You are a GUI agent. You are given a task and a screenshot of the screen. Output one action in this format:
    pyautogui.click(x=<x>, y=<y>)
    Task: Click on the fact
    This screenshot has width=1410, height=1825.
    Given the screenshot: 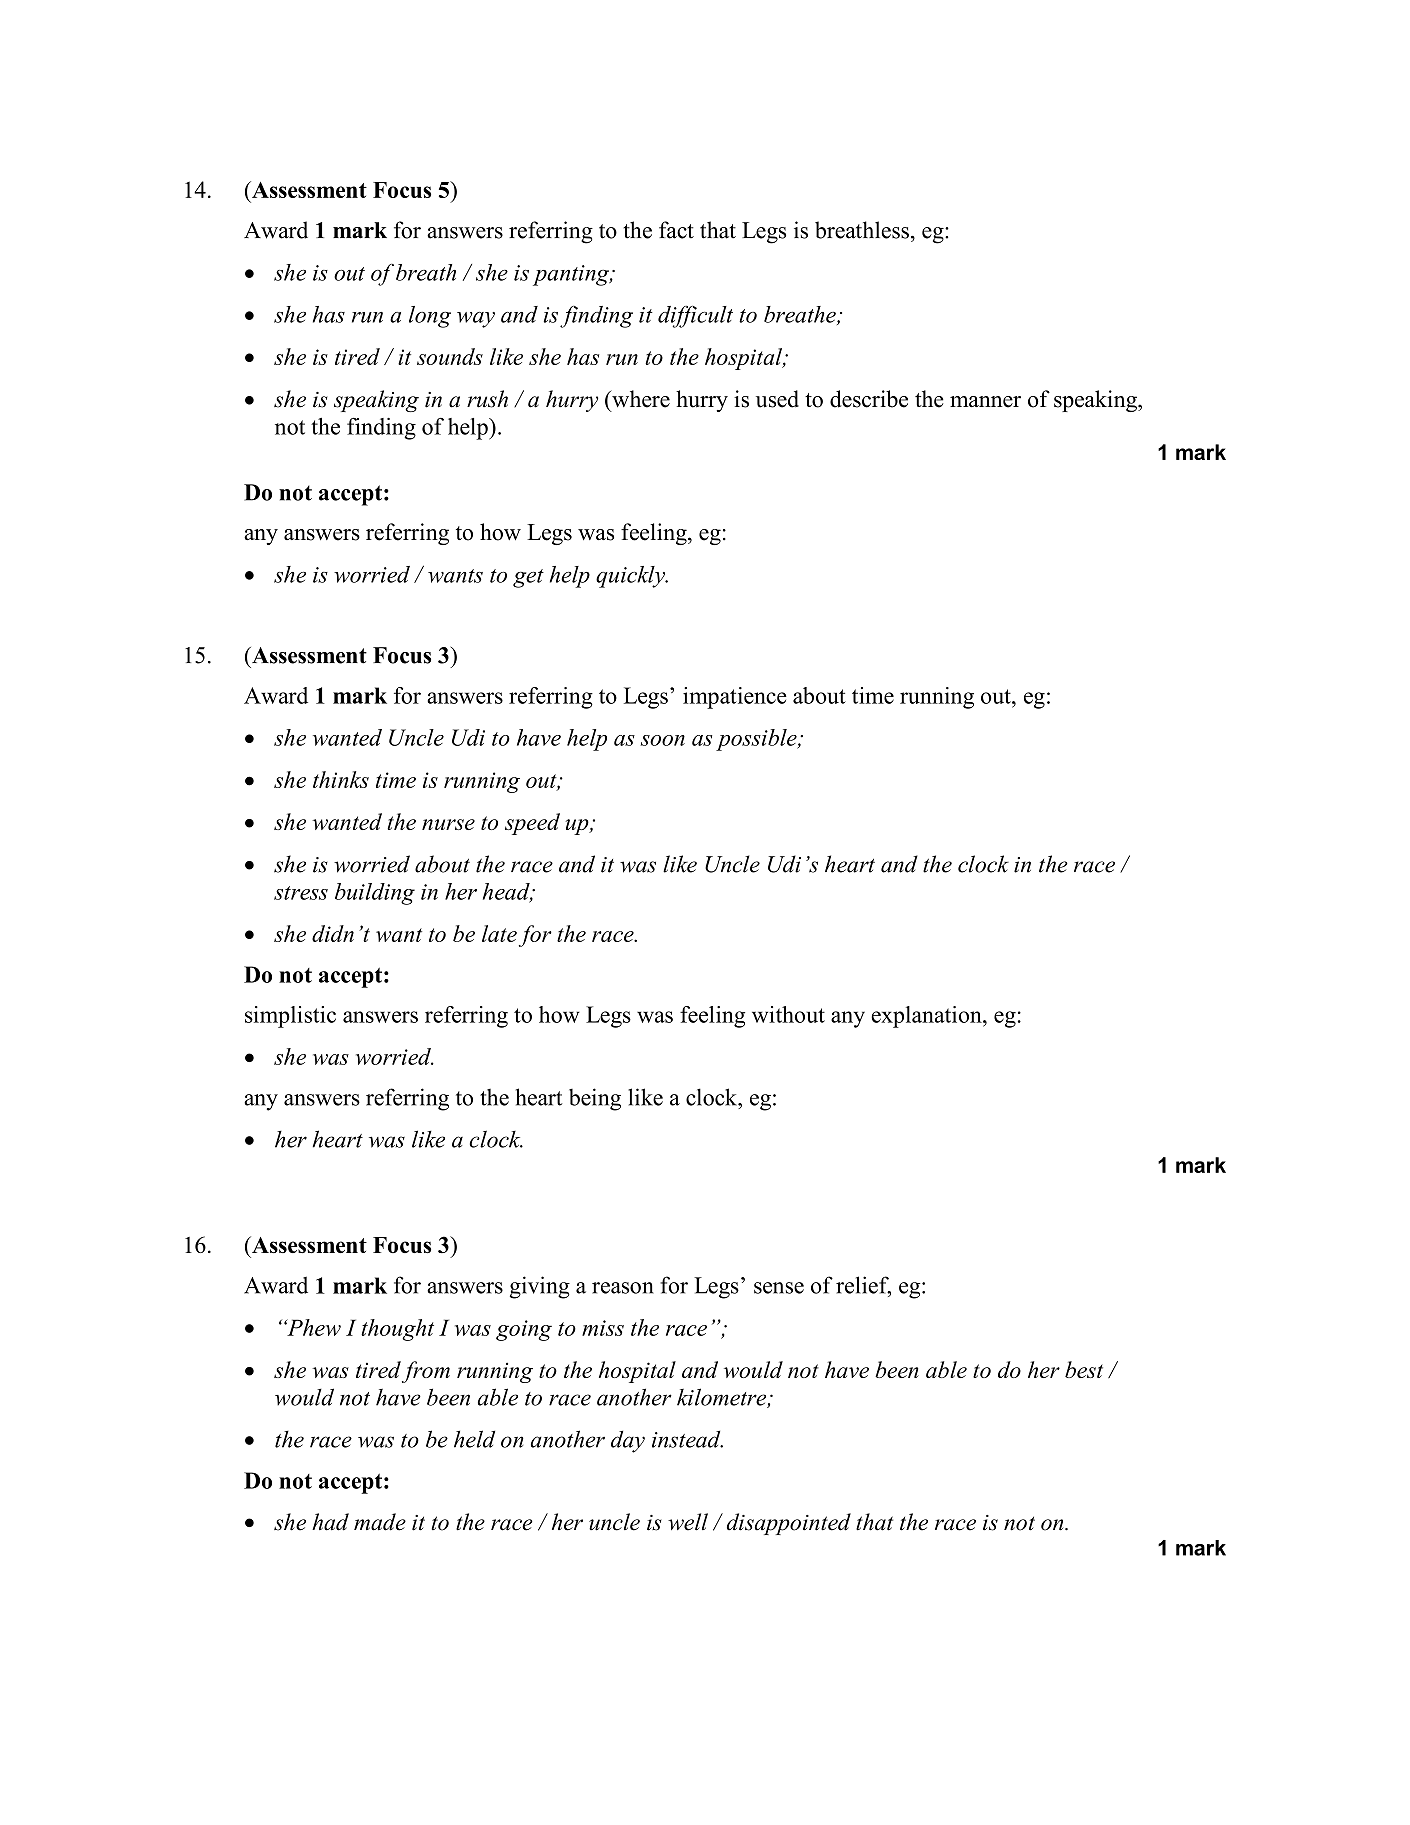 What is the action you would take?
    pyautogui.click(x=676, y=230)
